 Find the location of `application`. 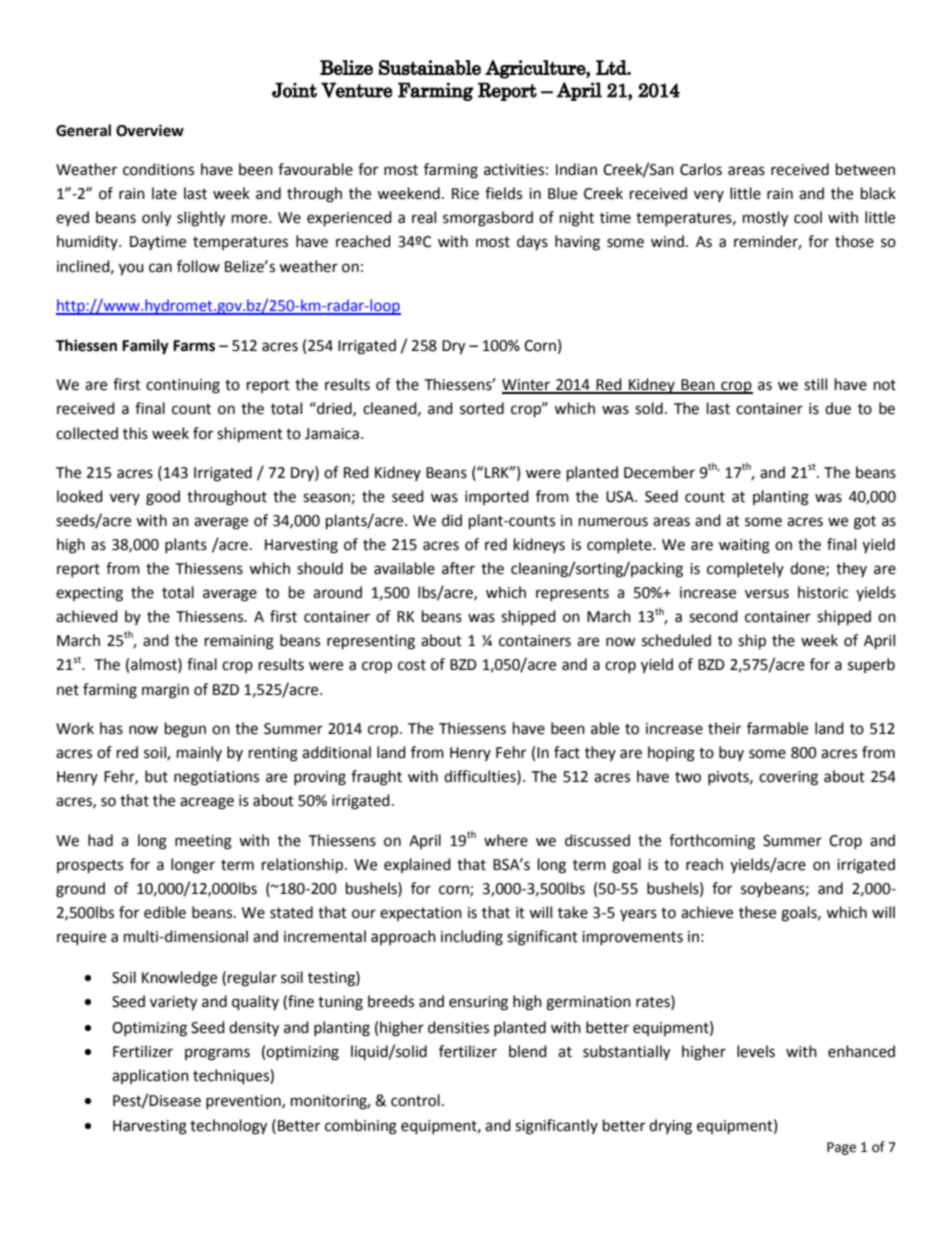

application is located at coordinates (150, 1076).
